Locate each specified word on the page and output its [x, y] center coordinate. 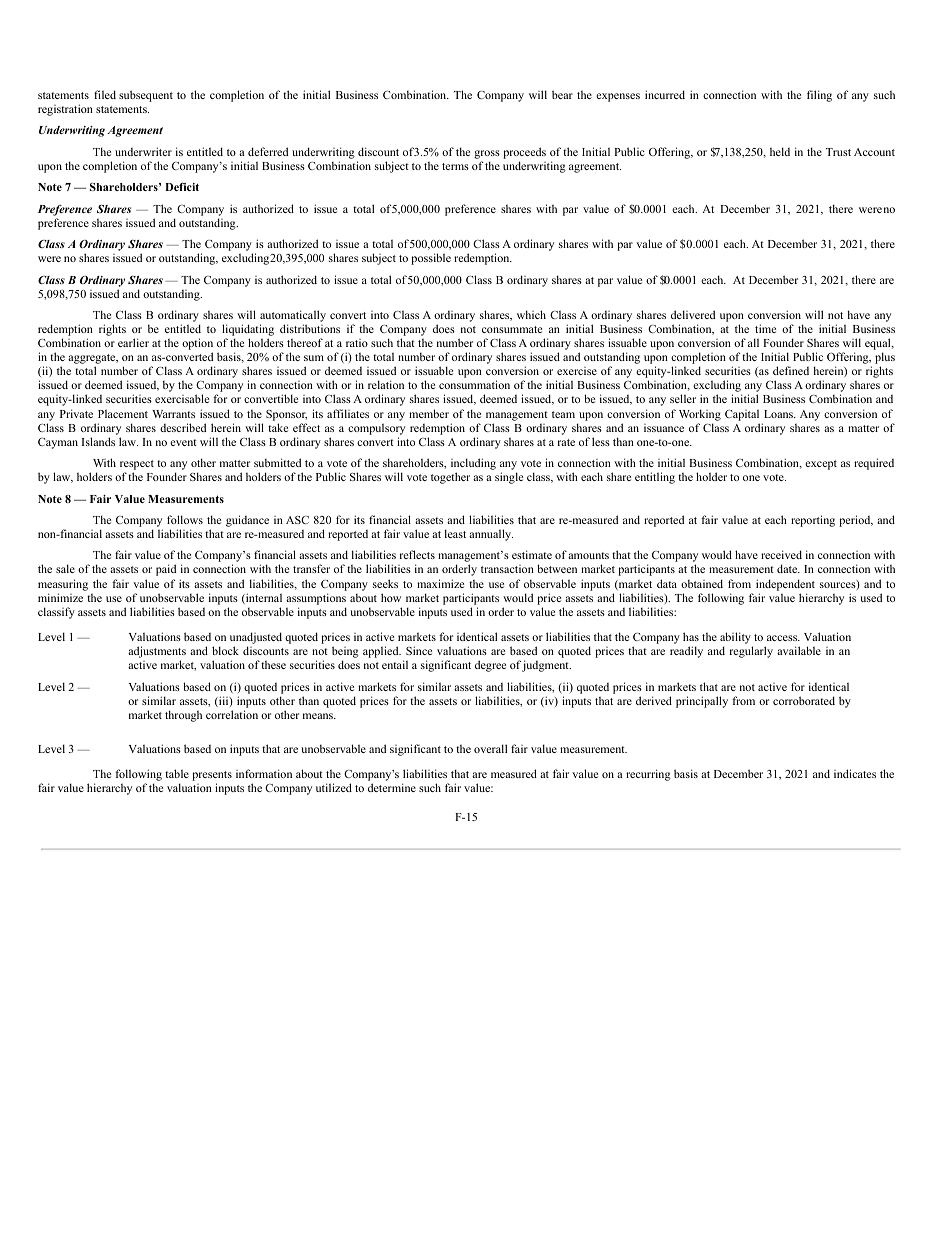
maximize [440, 583]
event [183, 442]
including [473, 465]
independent [785, 585]
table [177, 773]
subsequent [146, 96]
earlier [133, 342]
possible [431, 259]
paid [166, 570]
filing [819, 96]
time [765, 328]
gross [487, 156]
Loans [779, 414]
